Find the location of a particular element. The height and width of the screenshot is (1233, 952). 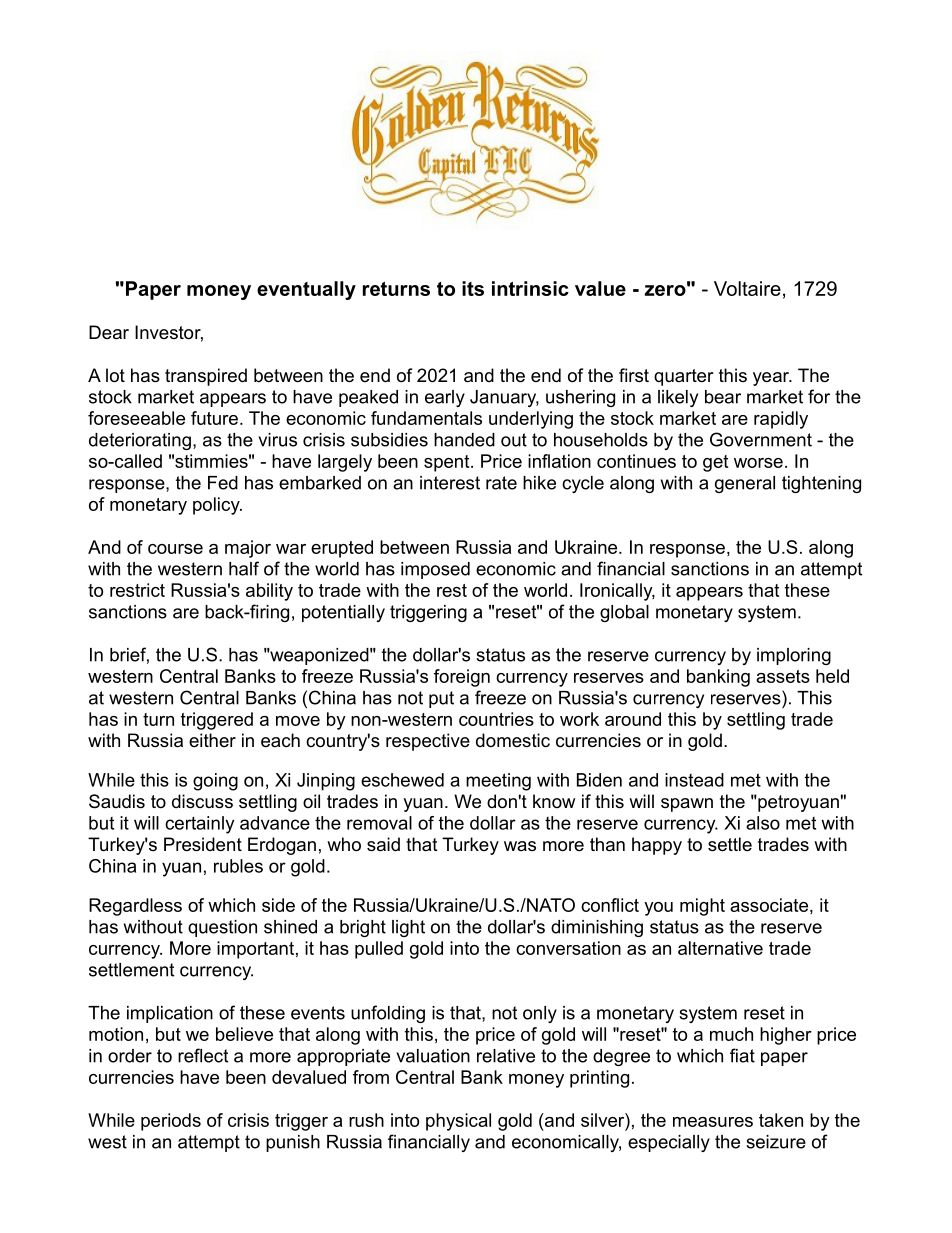

Voltaire is located at coordinates (747, 288).
